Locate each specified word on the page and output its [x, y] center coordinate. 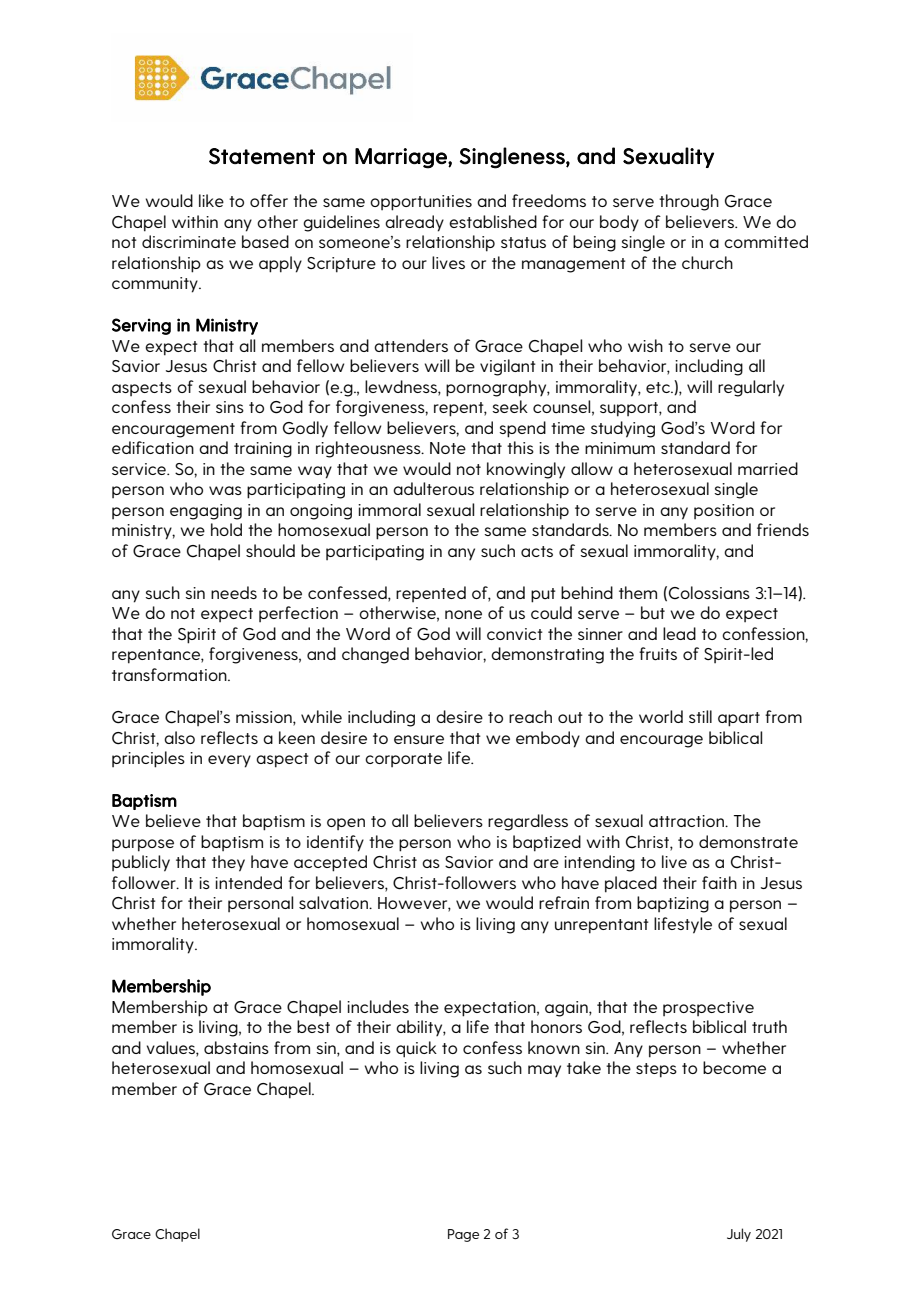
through [689, 202]
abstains [236, 1047]
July [739, 1235]
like [211, 200]
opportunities [421, 203]
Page [463, 1235]
